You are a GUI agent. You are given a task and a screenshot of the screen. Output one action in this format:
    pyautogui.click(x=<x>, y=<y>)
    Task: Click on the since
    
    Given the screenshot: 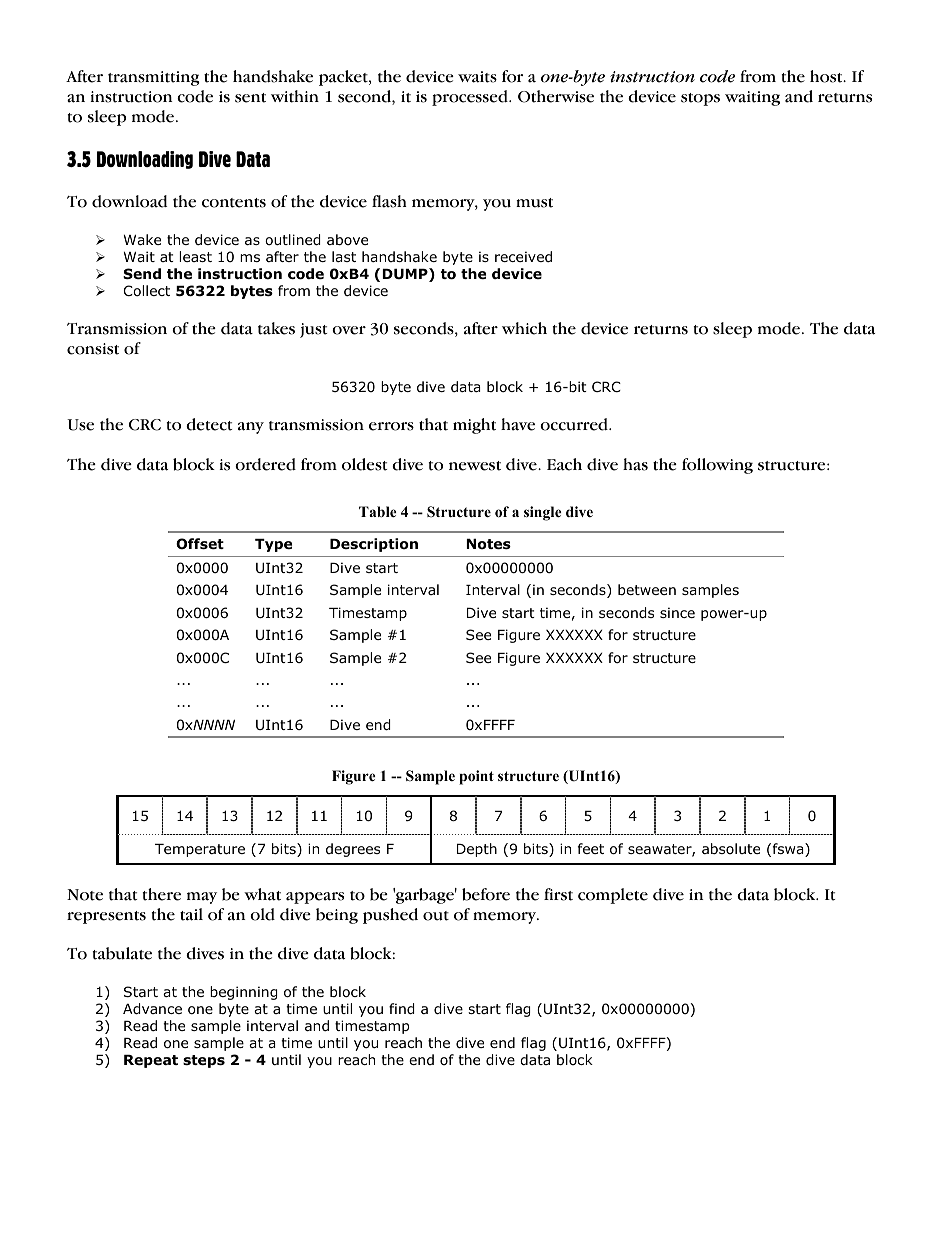 What is the action you would take?
    pyautogui.click(x=677, y=612)
